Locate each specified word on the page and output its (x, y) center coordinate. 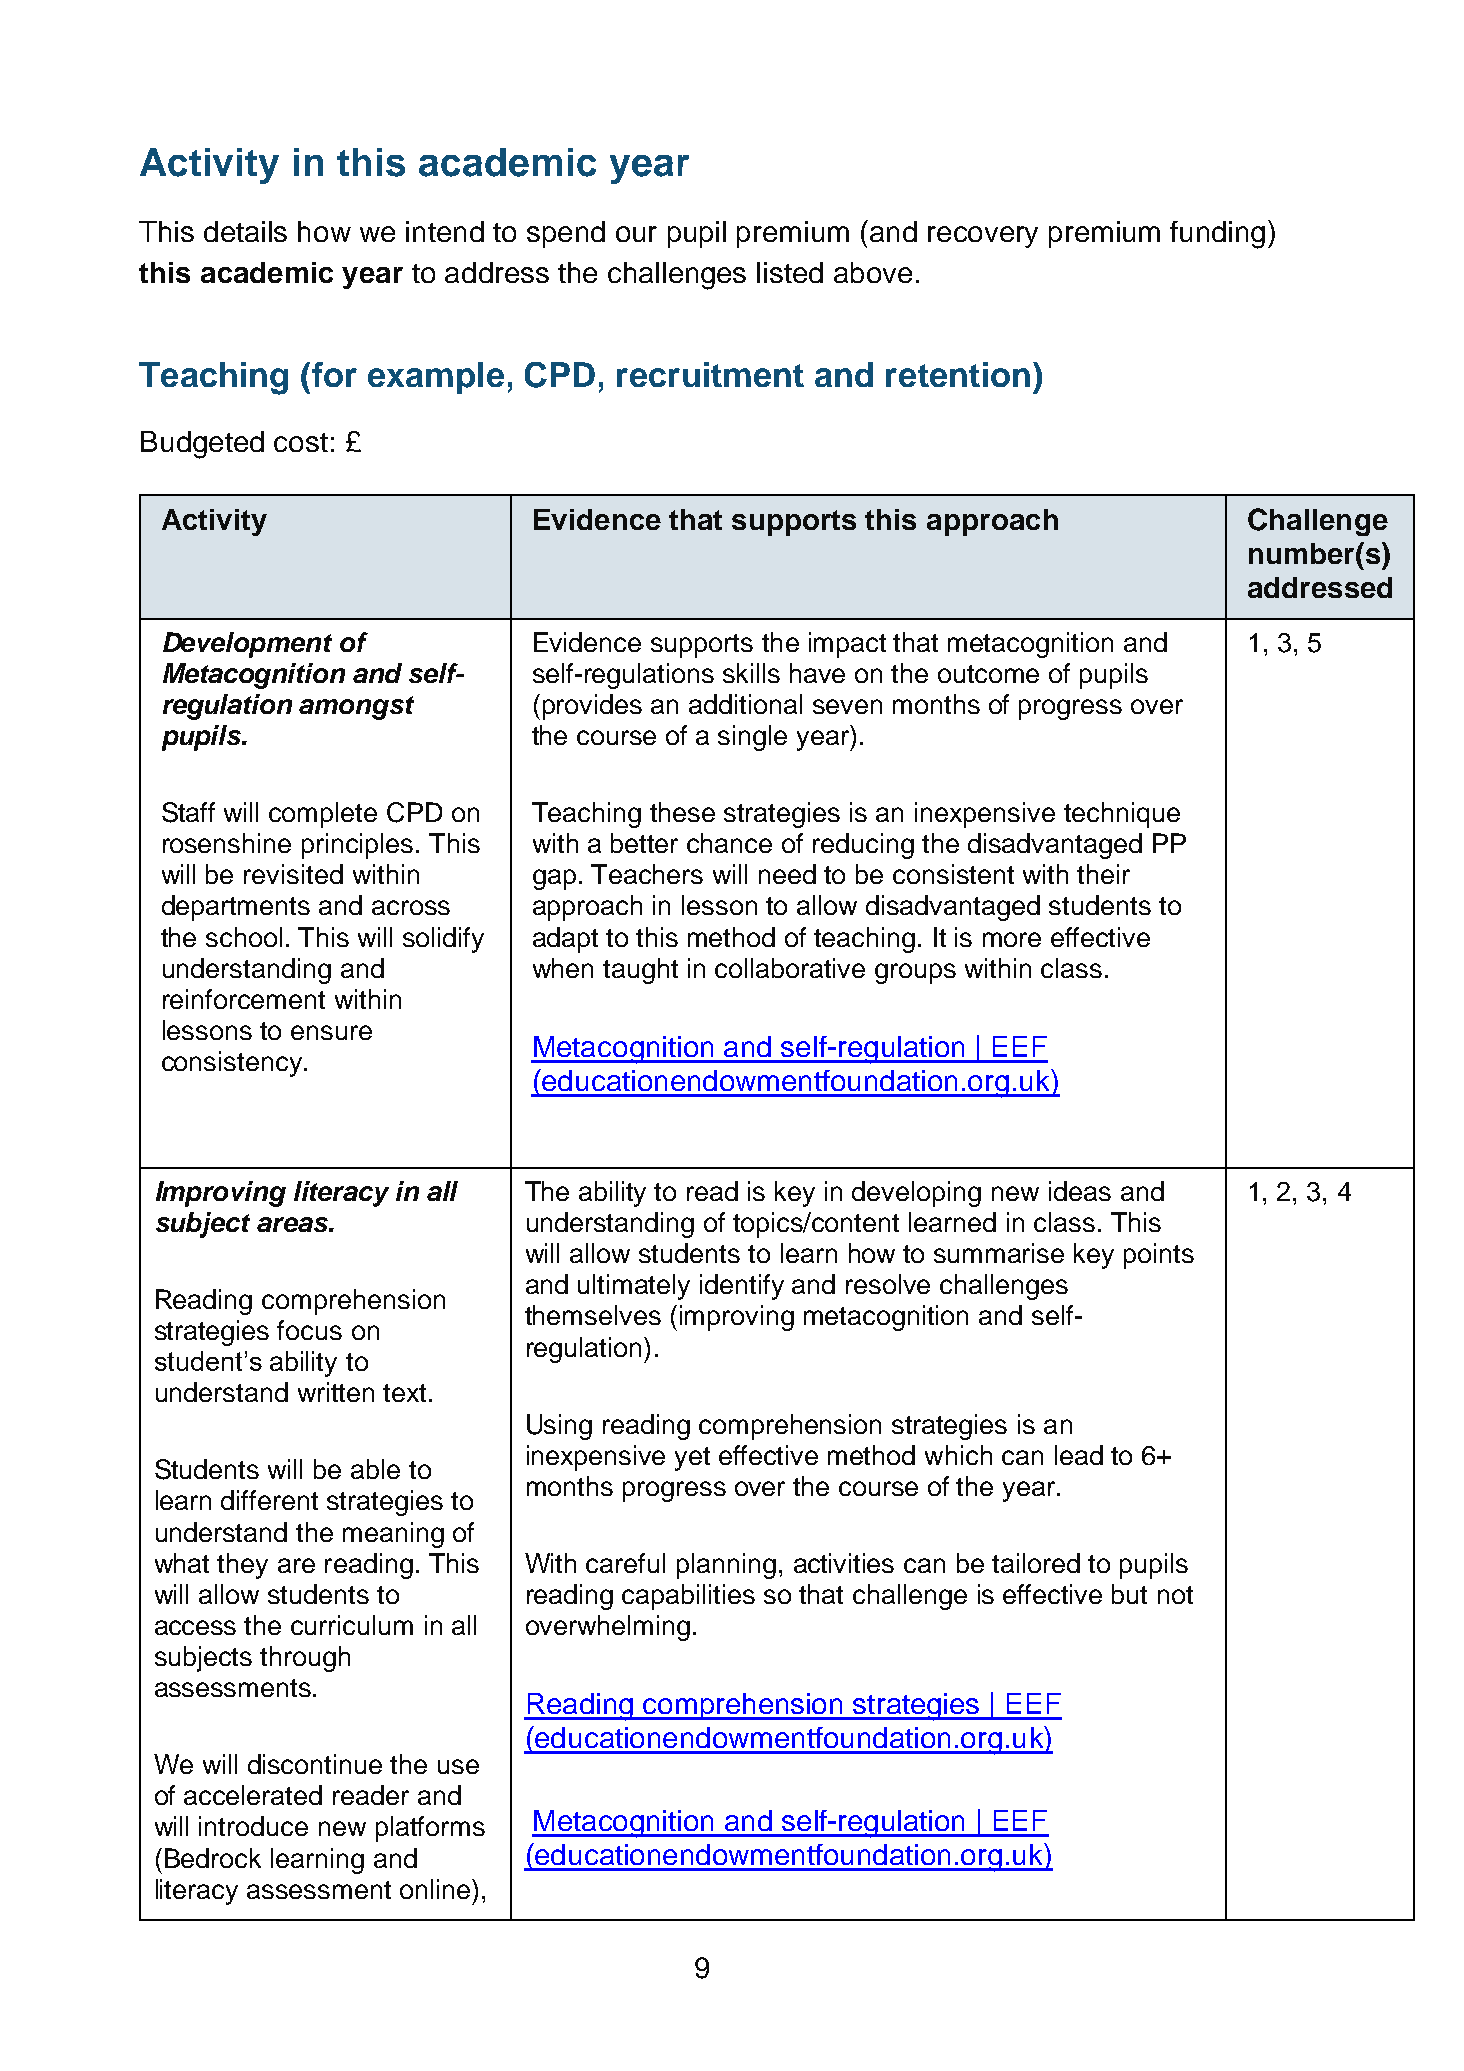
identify (742, 1287)
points (1159, 1256)
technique (1122, 815)
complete (323, 815)
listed (790, 272)
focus (309, 1330)
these (682, 812)
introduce (253, 1826)
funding (1217, 235)
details (245, 231)
